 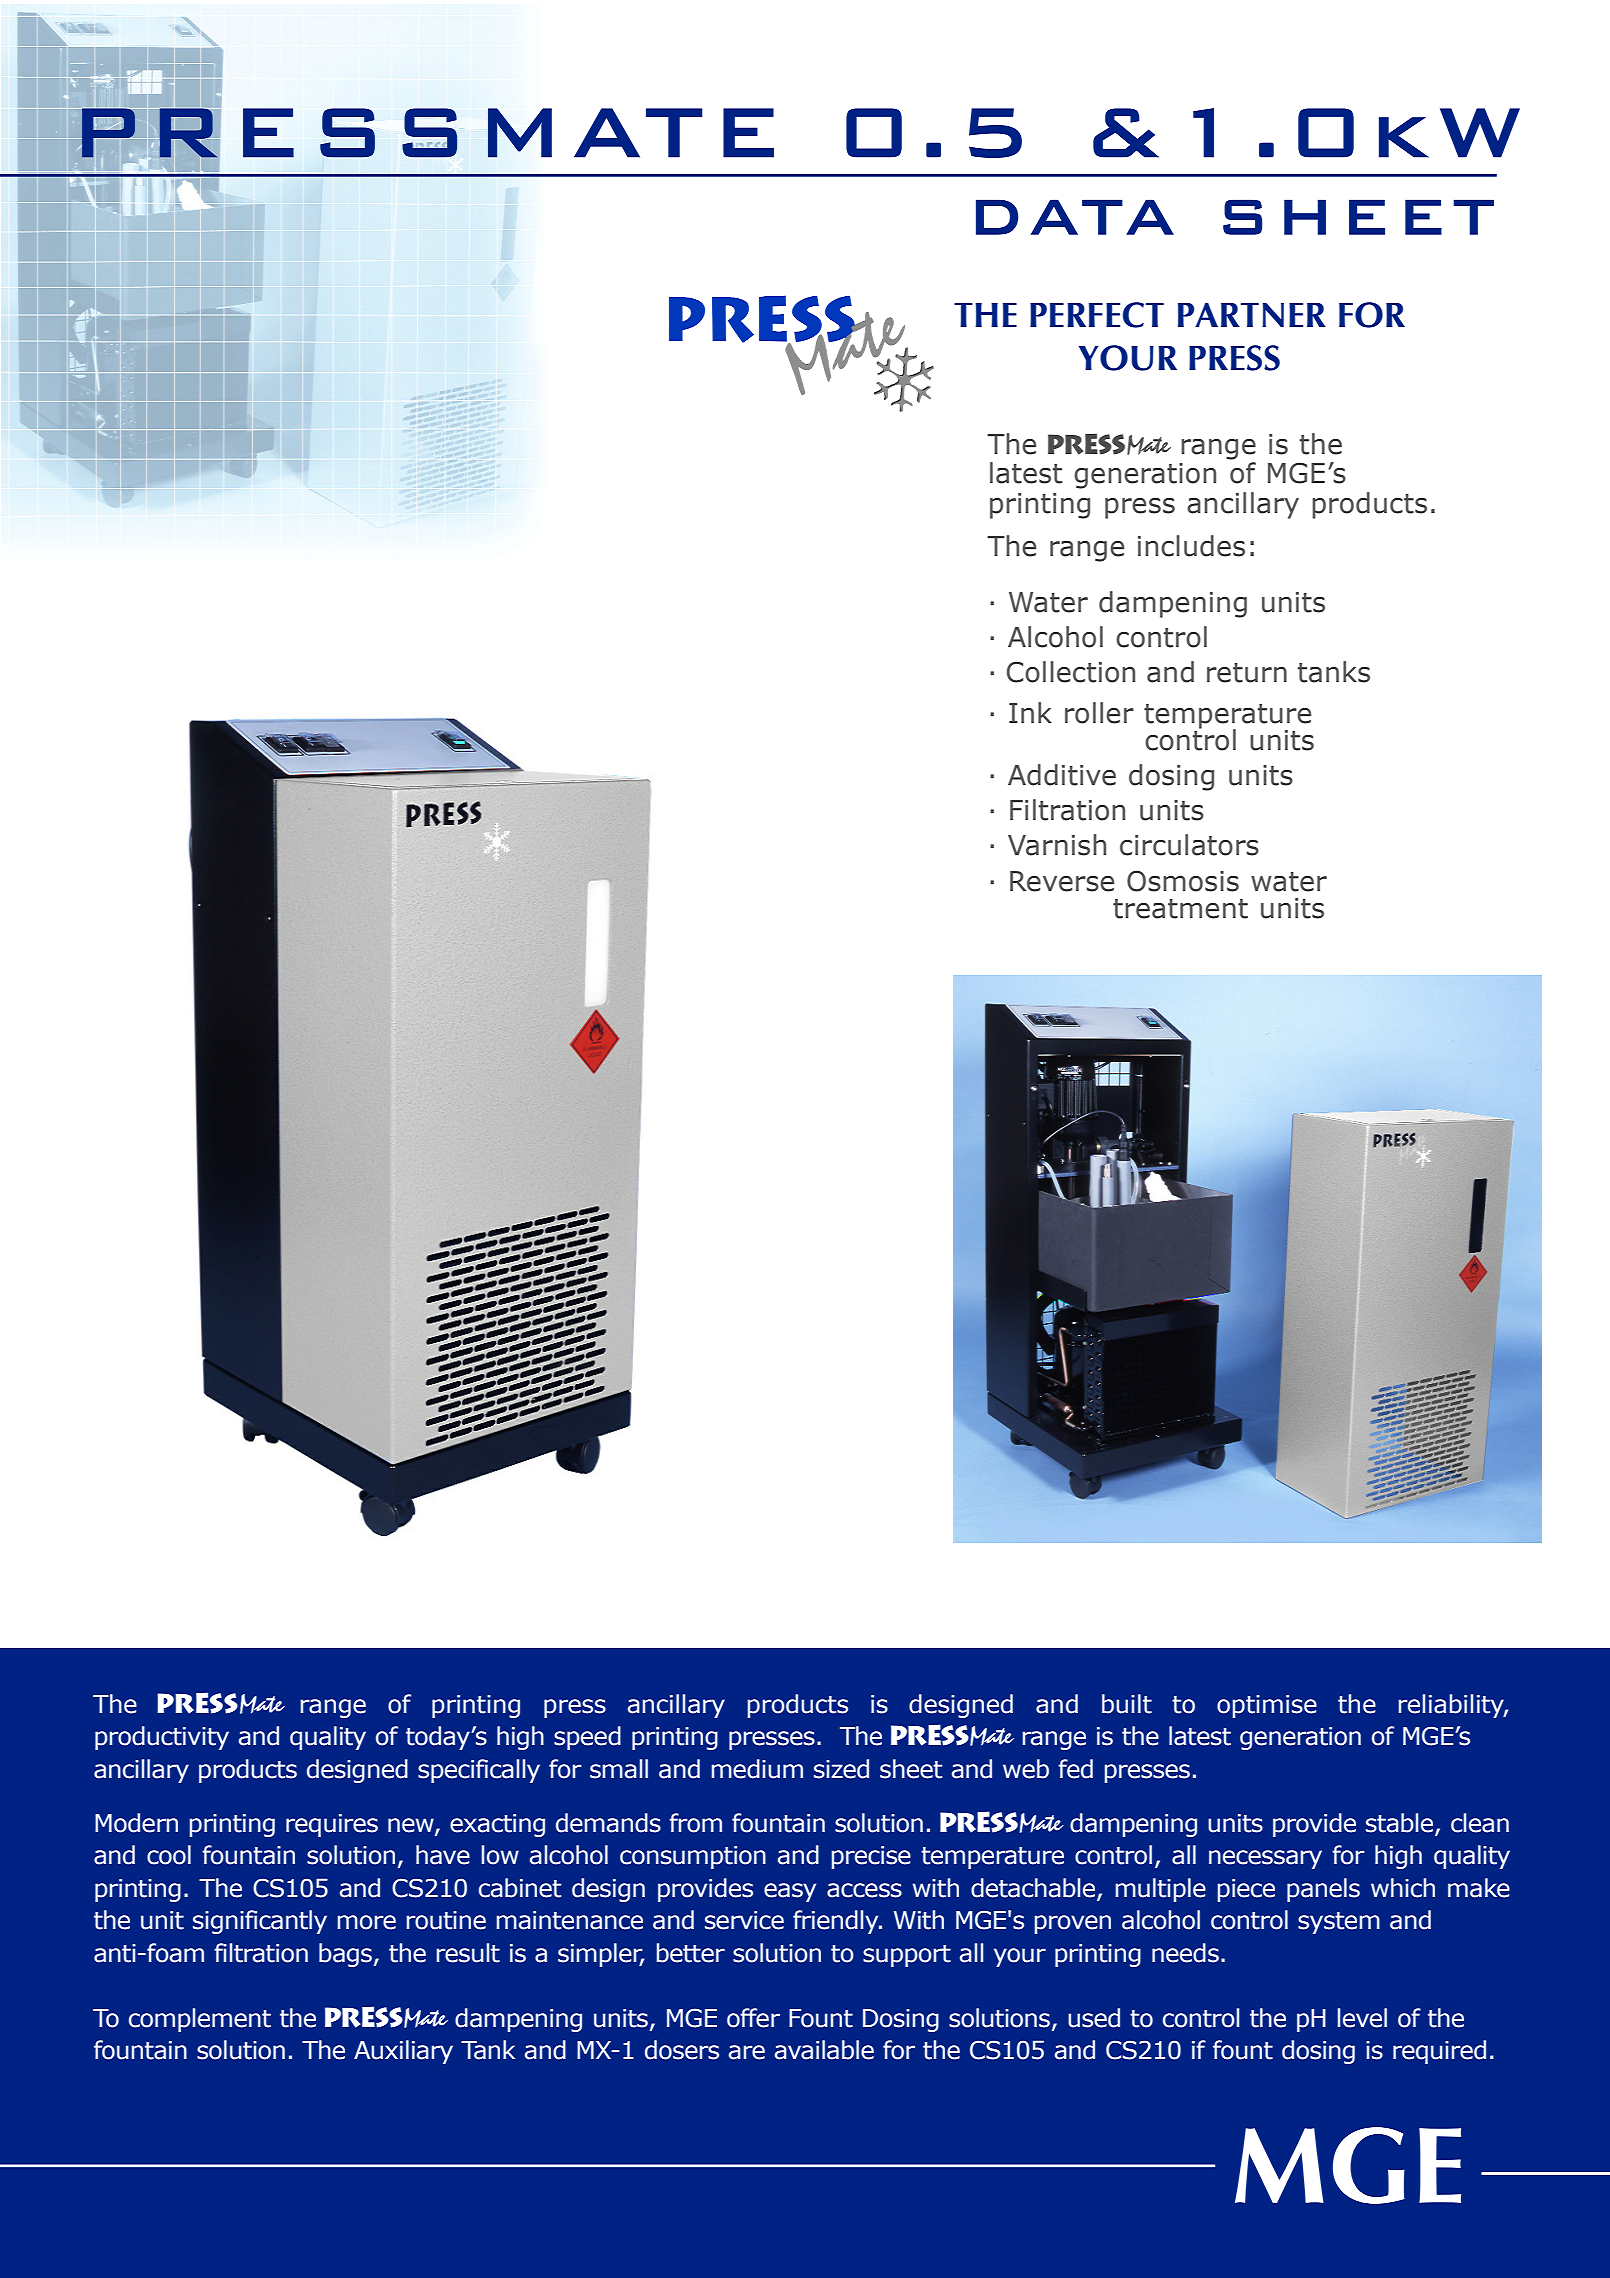 What do you see at coordinates (1097, 315) in the document?
I see `PERFECT` at bounding box center [1097, 315].
